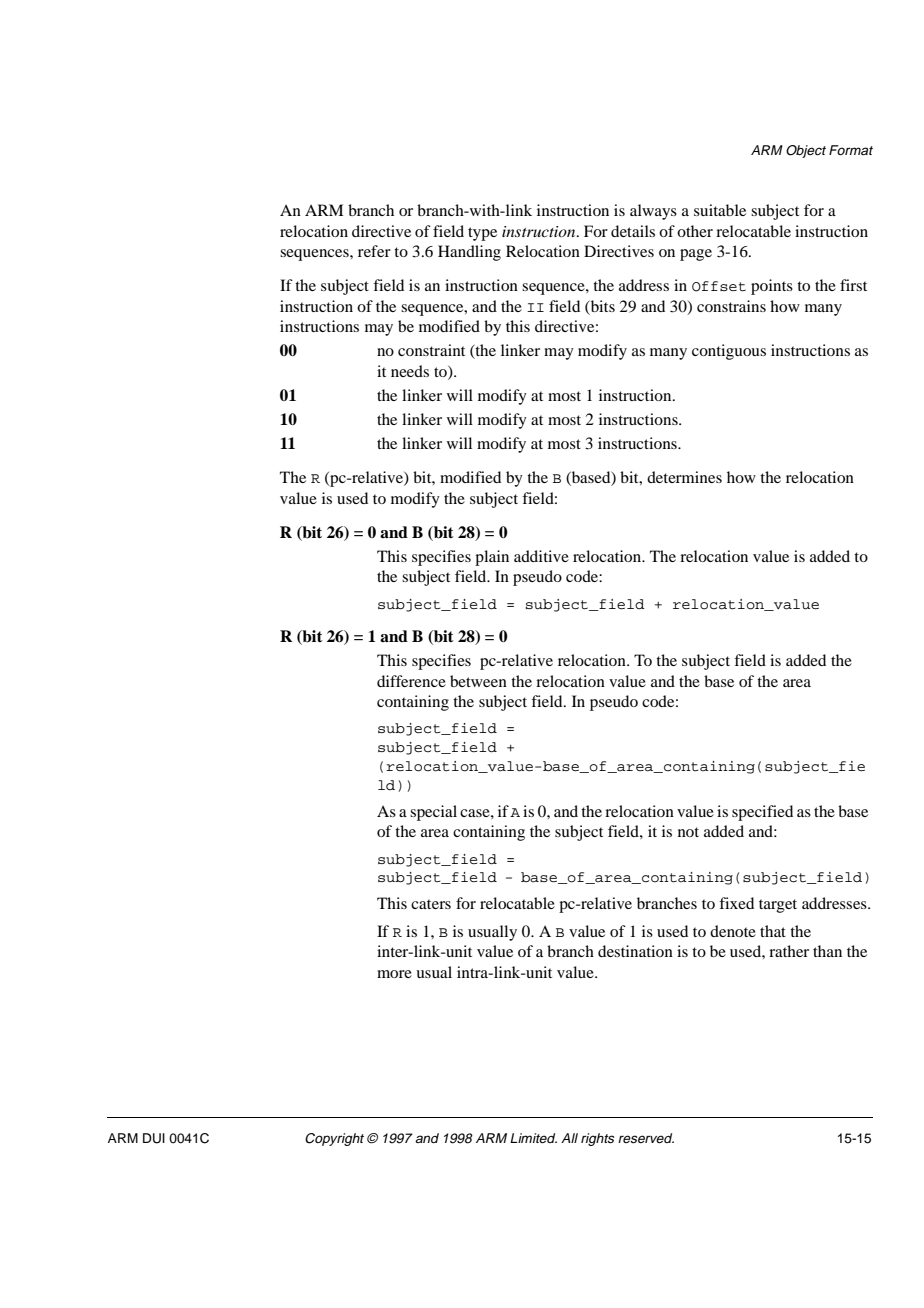  Describe the element at coordinates (720, 210) in the document. I see `suitable` at that location.
